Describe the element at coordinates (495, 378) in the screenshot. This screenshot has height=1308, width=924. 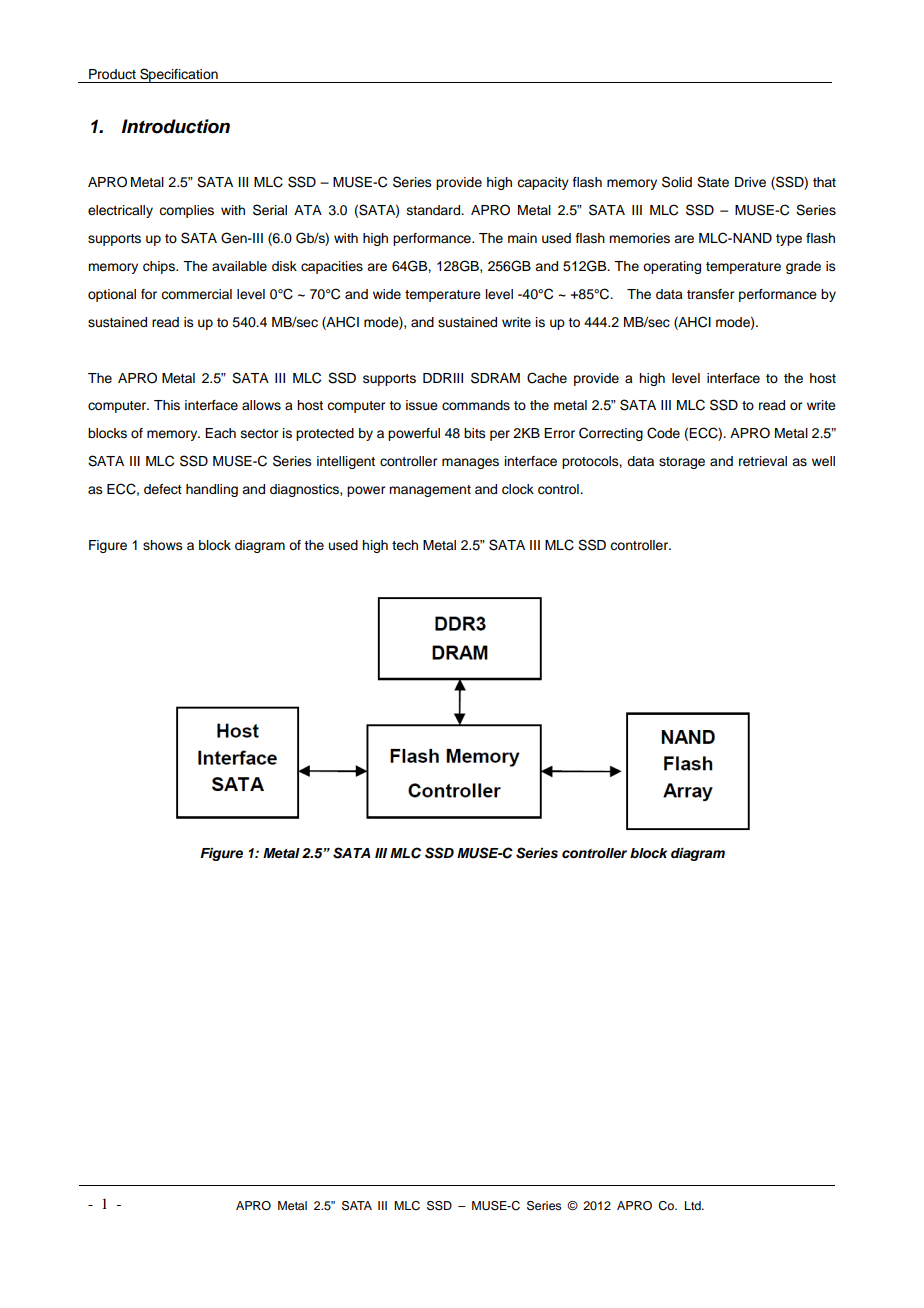
I see `SDRAM` at that location.
